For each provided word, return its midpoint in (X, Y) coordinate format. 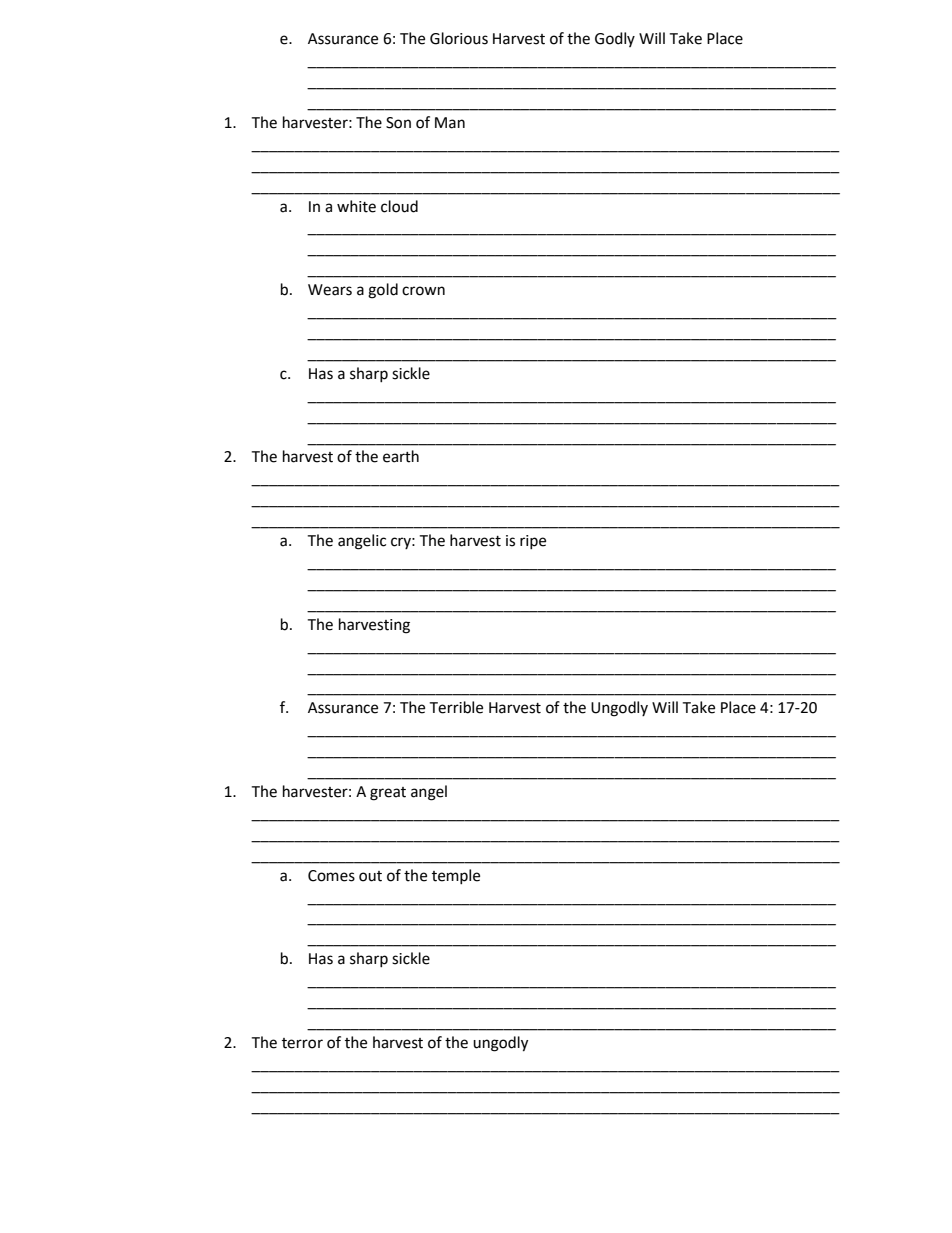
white (356, 206)
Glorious (459, 38)
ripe (533, 542)
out (370, 876)
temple (456, 876)
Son (398, 123)
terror (302, 1043)
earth (401, 456)
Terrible (456, 707)
